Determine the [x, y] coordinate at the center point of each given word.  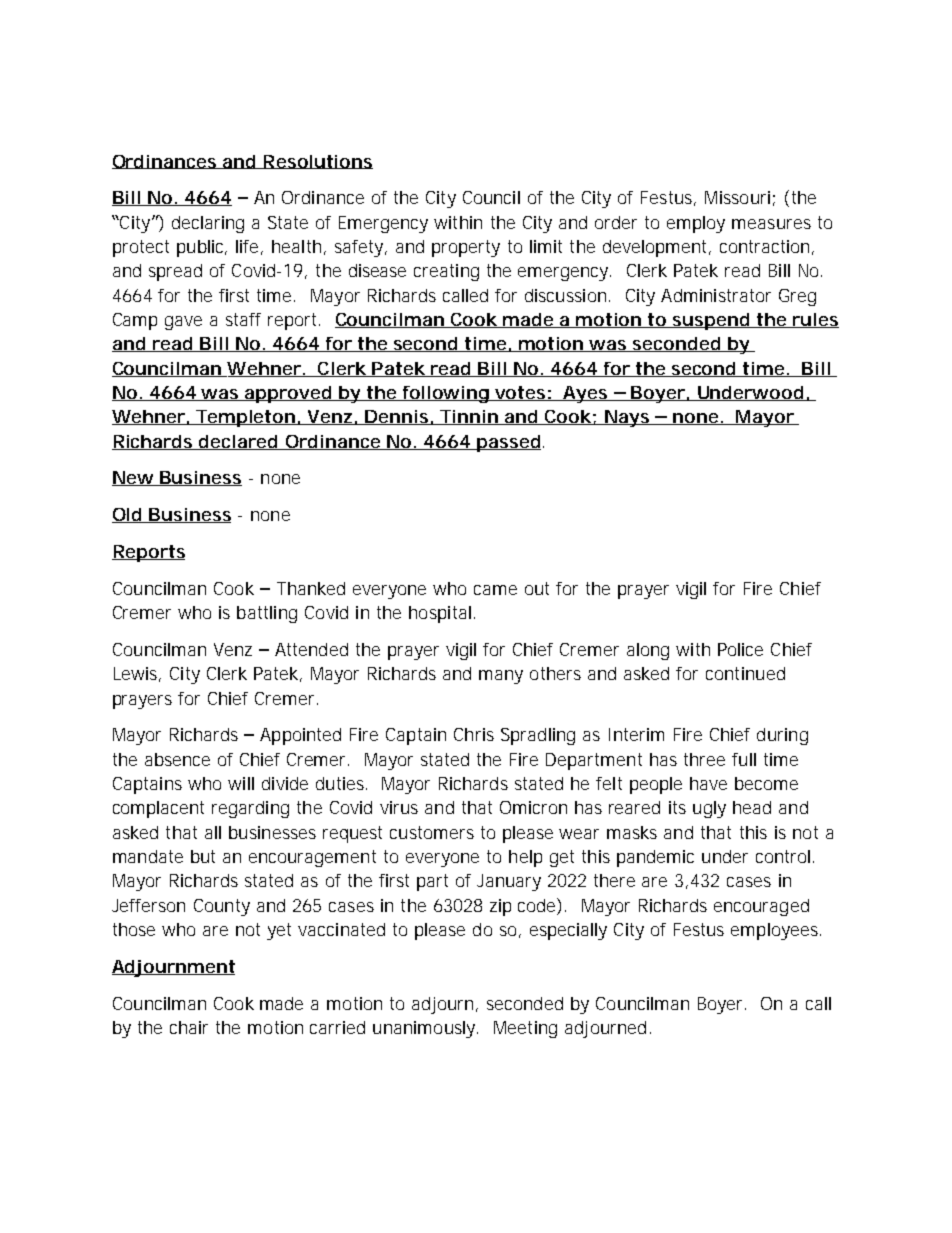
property [466, 248]
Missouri [737, 197]
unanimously [425, 1029]
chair [189, 1027]
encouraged [761, 907]
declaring [208, 224]
